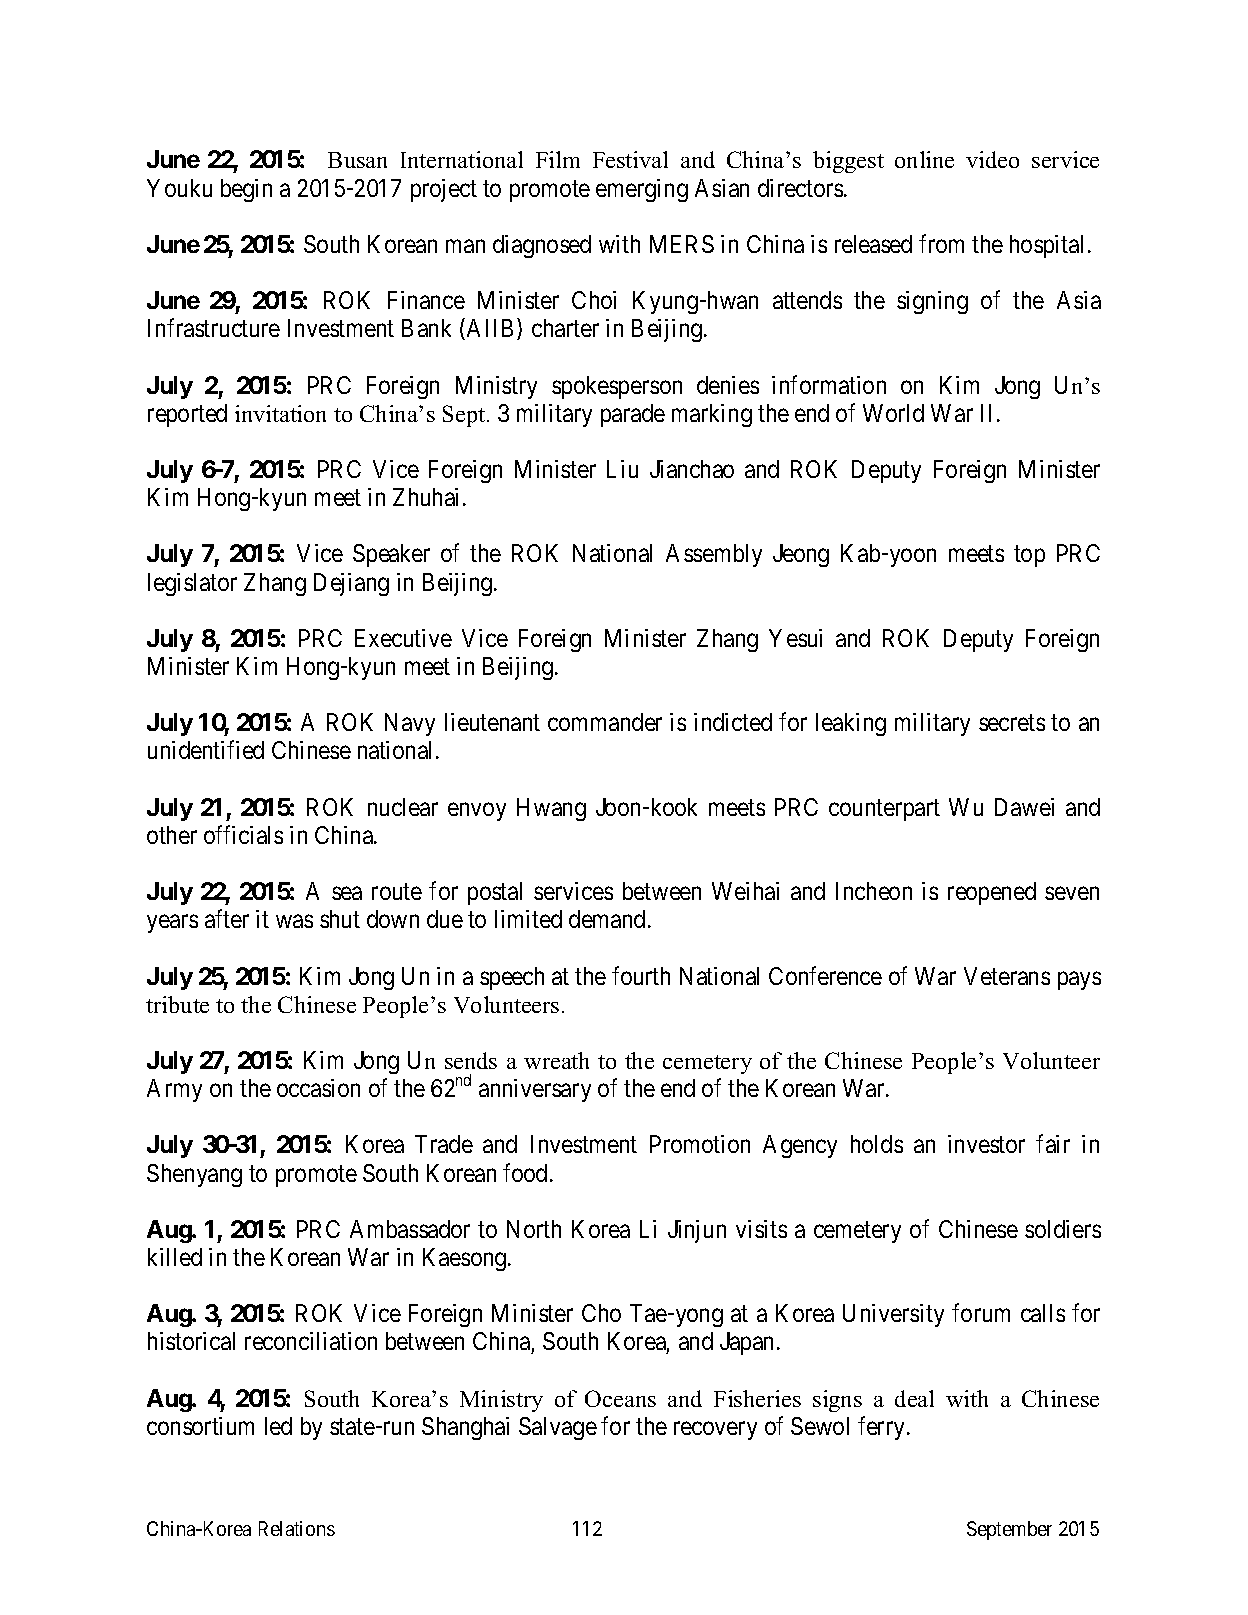 The width and height of the screenshot is (1248, 1615). Describe the element at coordinates (607, 919) in the screenshot. I see `demand` at that location.
